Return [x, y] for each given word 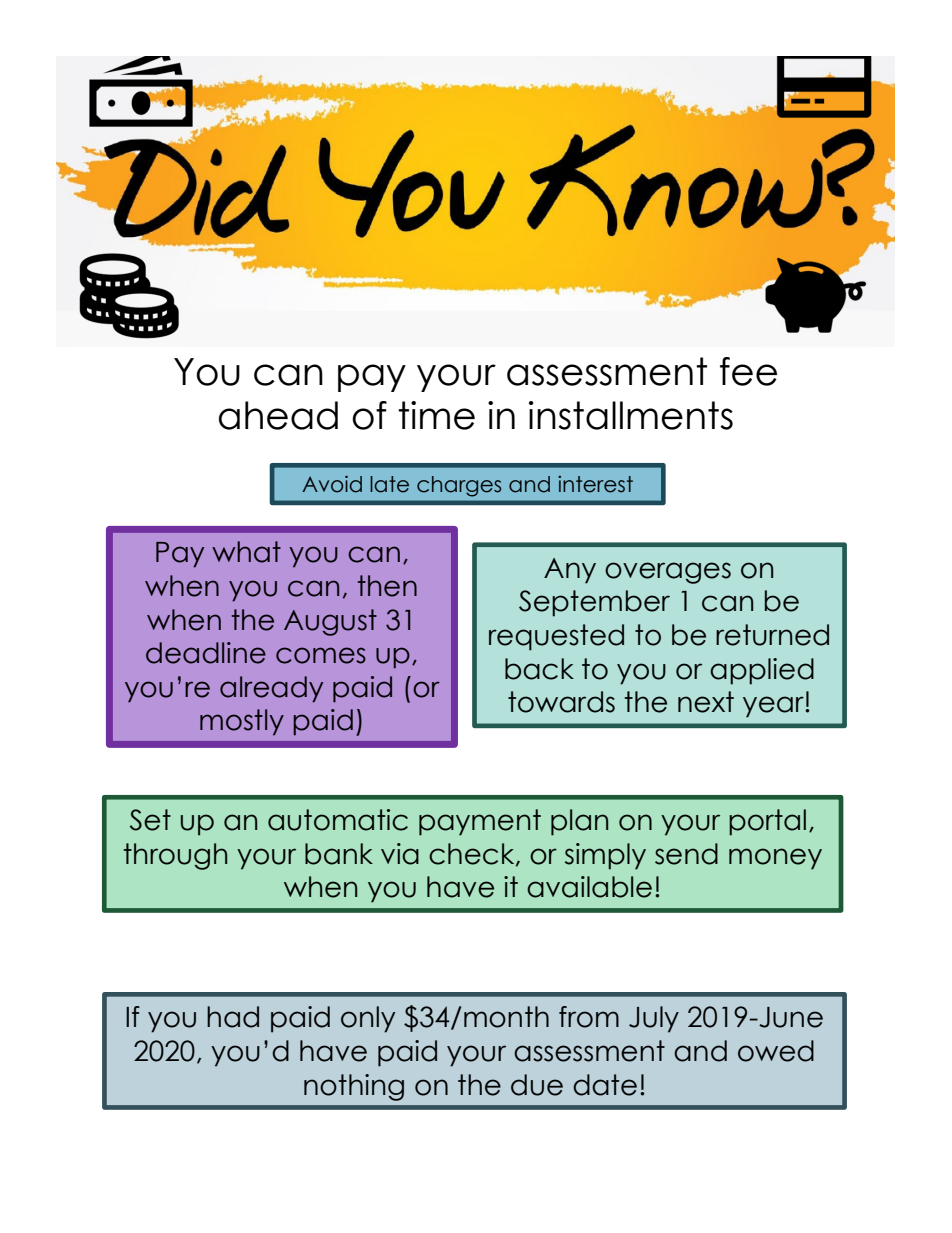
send [686, 854]
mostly [242, 722]
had [233, 1017]
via [400, 854]
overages [668, 573]
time [436, 415]
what [246, 552]
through [175, 856]
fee [748, 371]
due [537, 1085]
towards [561, 702]
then [387, 586]
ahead [278, 415]
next [706, 702]
